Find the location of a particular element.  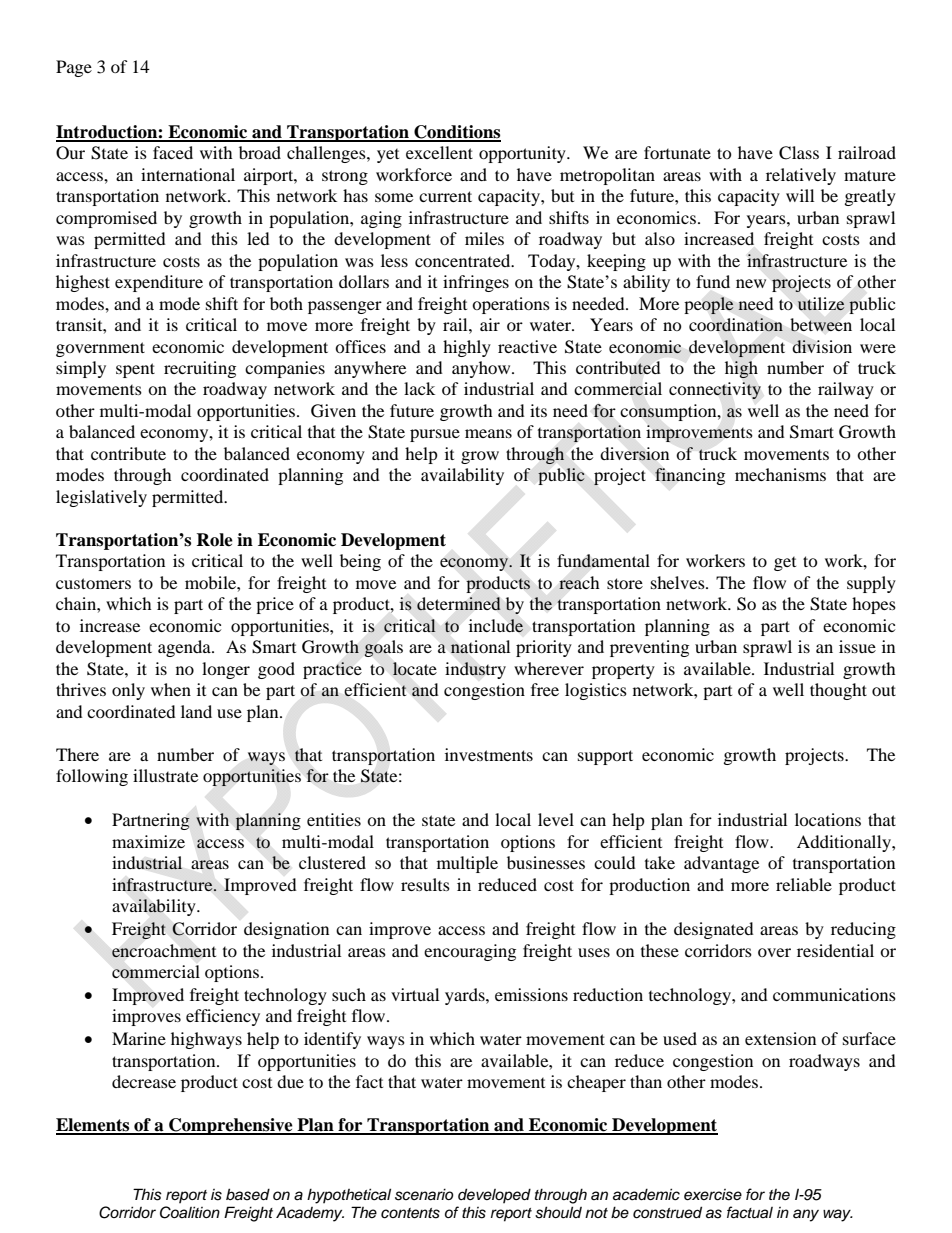

Conditions is located at coordinates (456, 133).
